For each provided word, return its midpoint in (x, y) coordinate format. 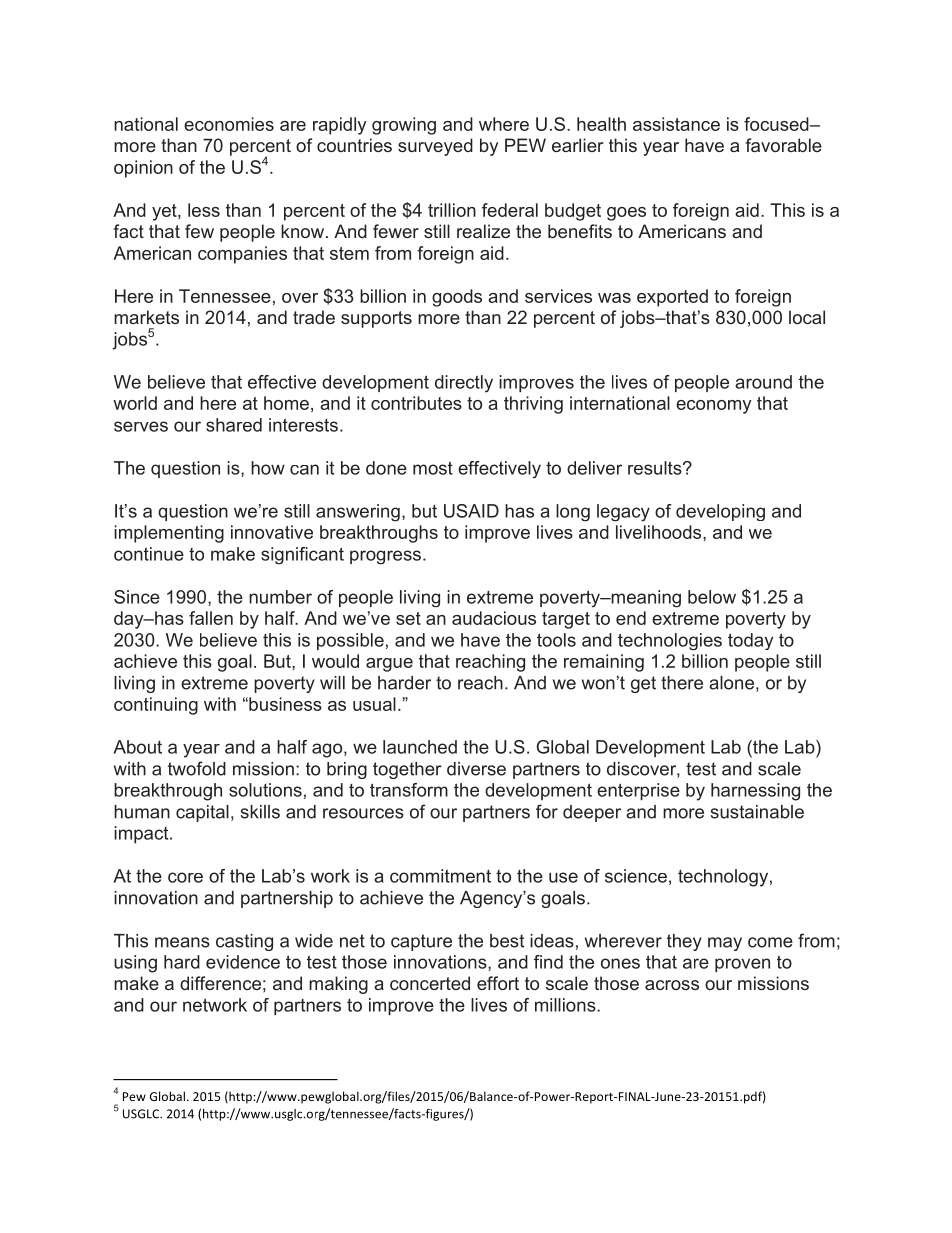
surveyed (435, 147)
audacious (494, 618)
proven (742, 965)
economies (229, 124)
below (712, 597)
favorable (783, 145)
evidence (243, 962)
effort (498, 983)
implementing (169, 534)
